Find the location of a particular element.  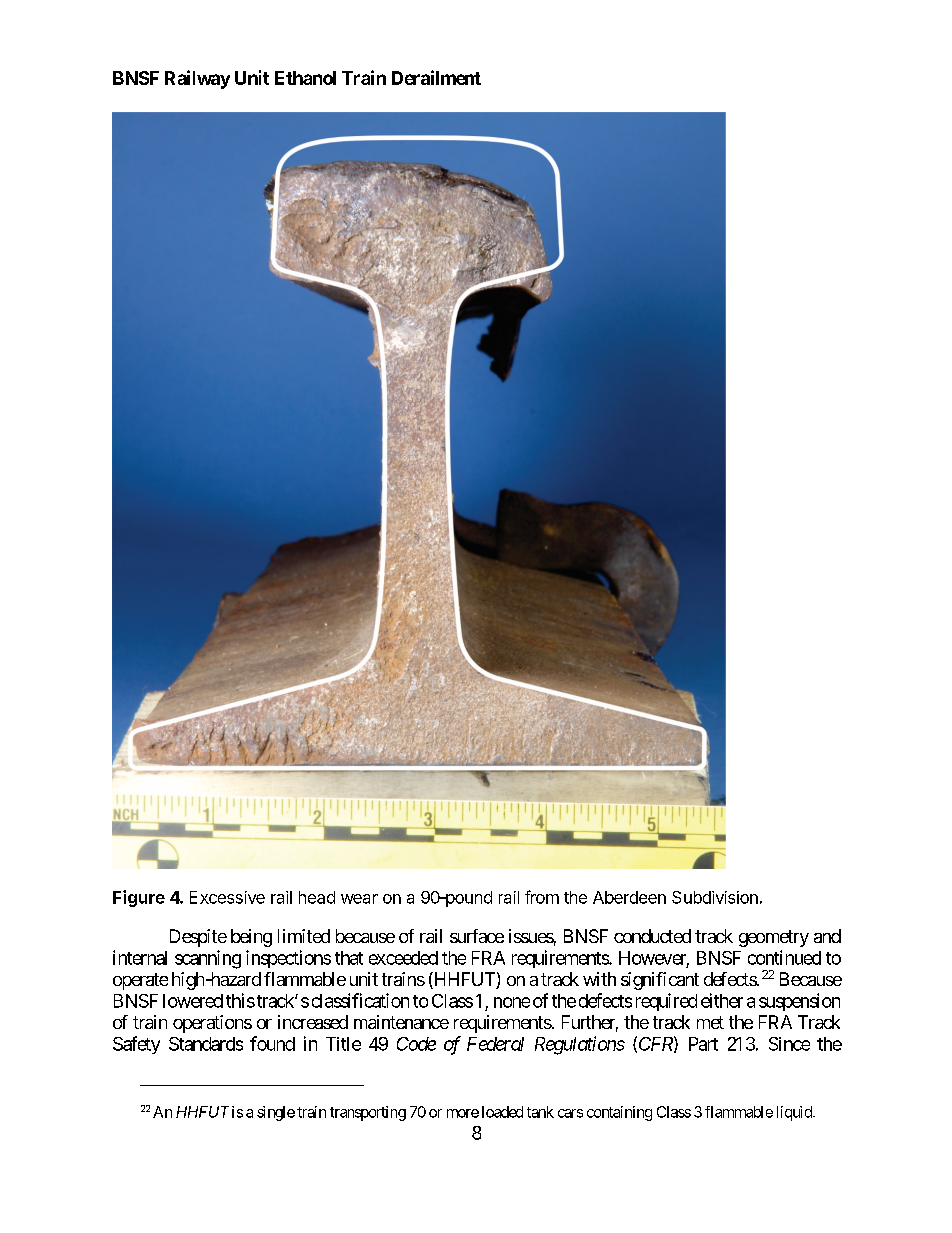

Part is located at coordinates (703, 1044).
